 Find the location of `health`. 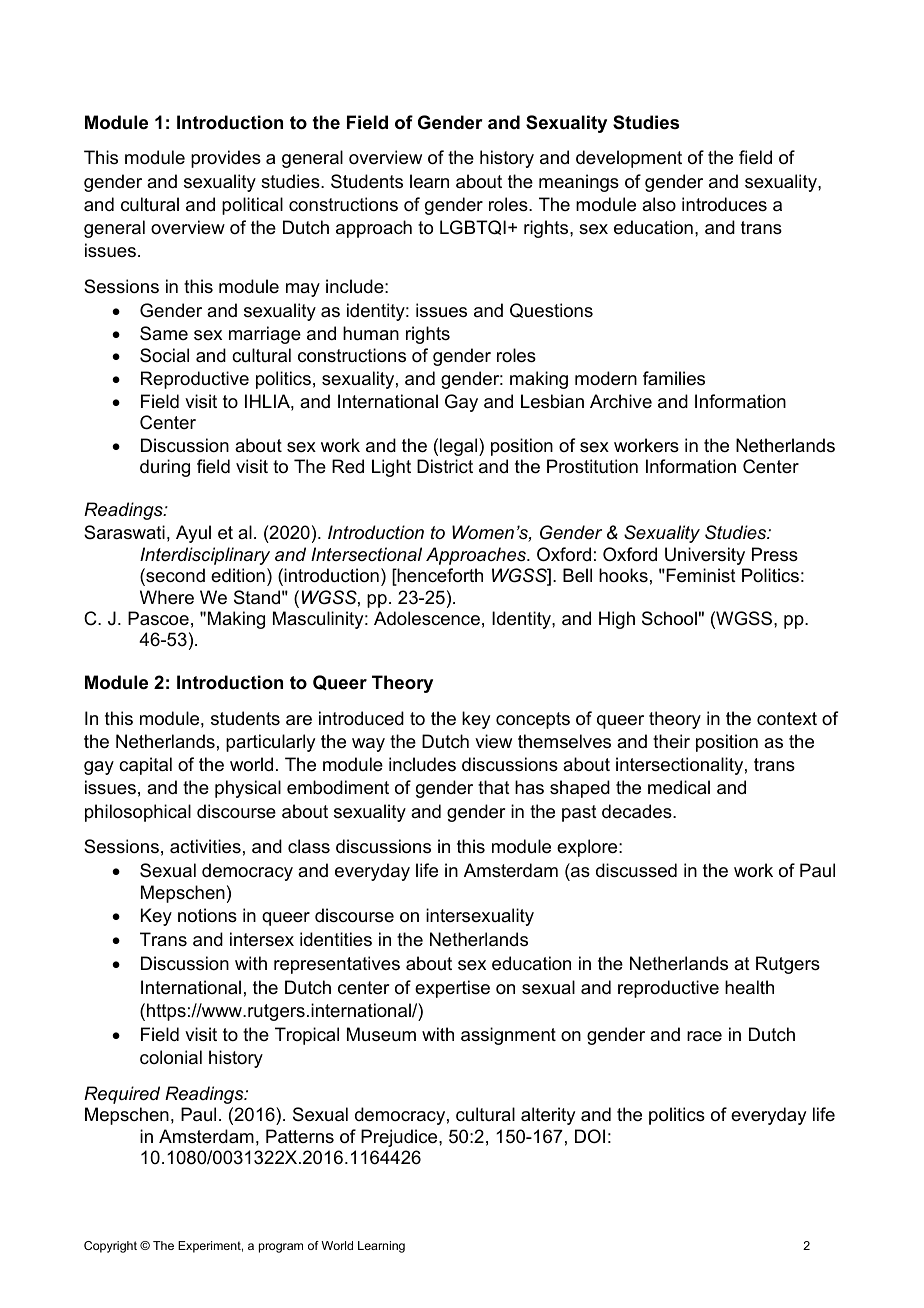

health is located at coordinates (749, 987).
